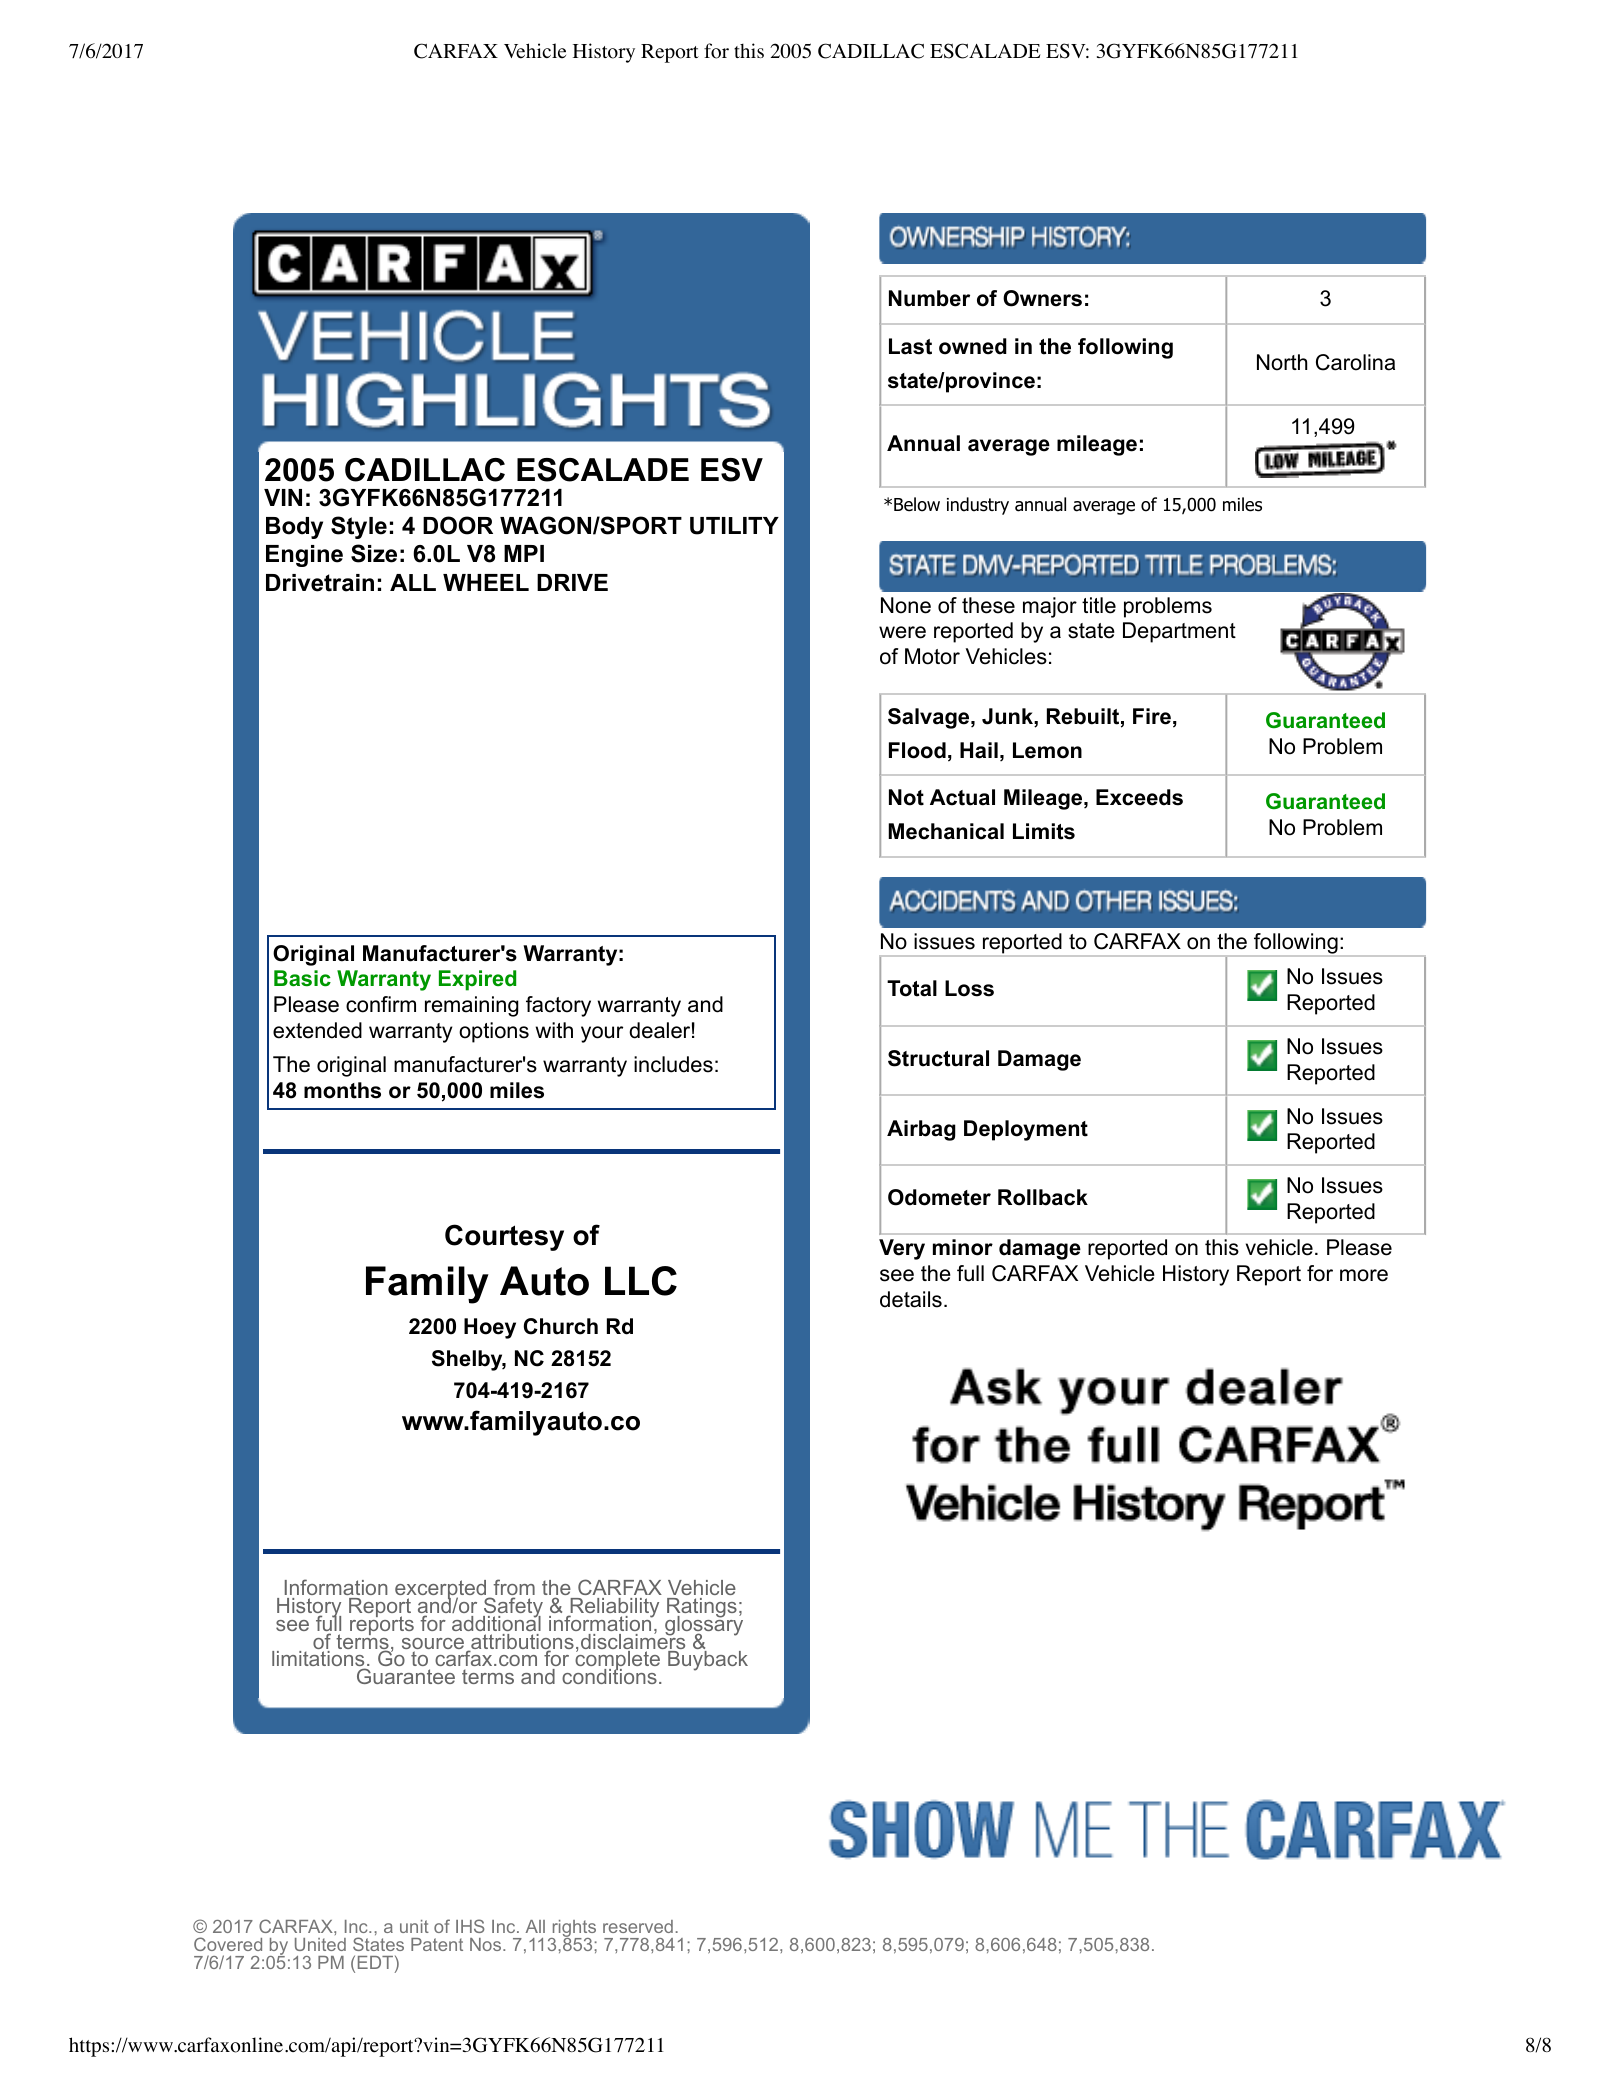 The height and width of the page is (2098, 1621). Describe the element at coordinates (910, 346) in the page. I see `Last` at that location.
